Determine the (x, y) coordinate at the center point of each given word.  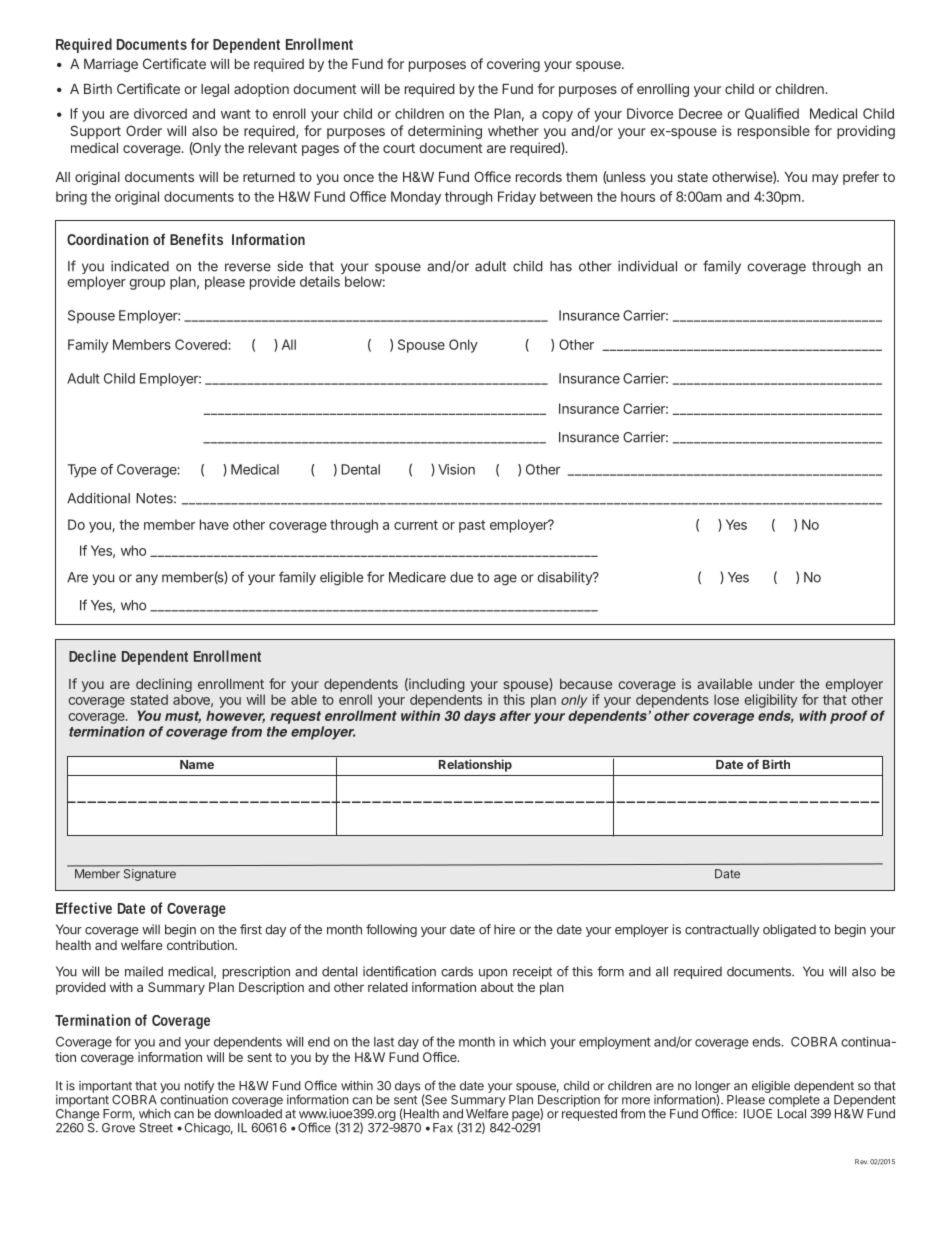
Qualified (772, 114)
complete (794, 1101)
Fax (443, 1128)
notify (199, 1086)
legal (215, 90)
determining (445, 132)
